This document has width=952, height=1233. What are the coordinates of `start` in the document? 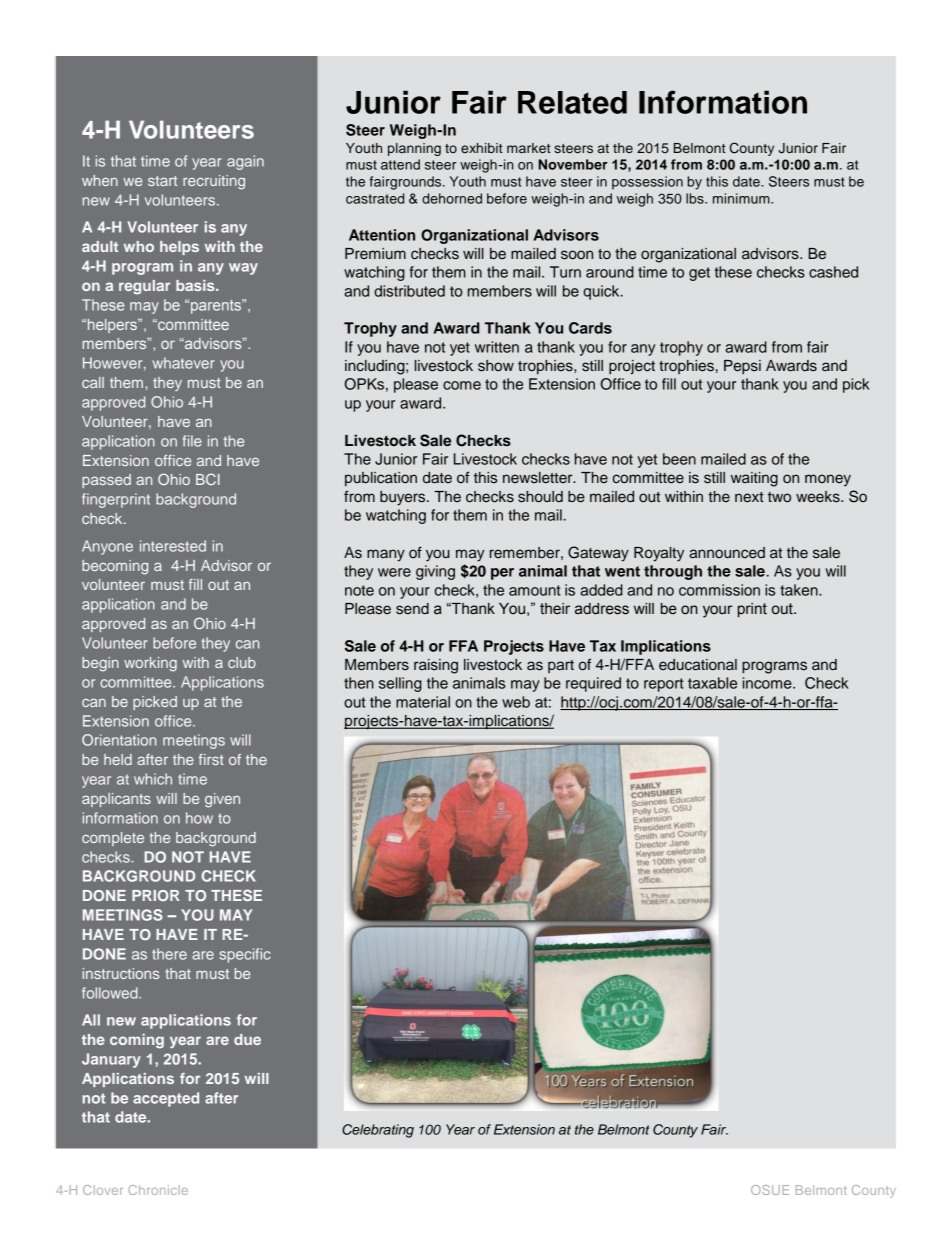 It's located at (162, 181).
